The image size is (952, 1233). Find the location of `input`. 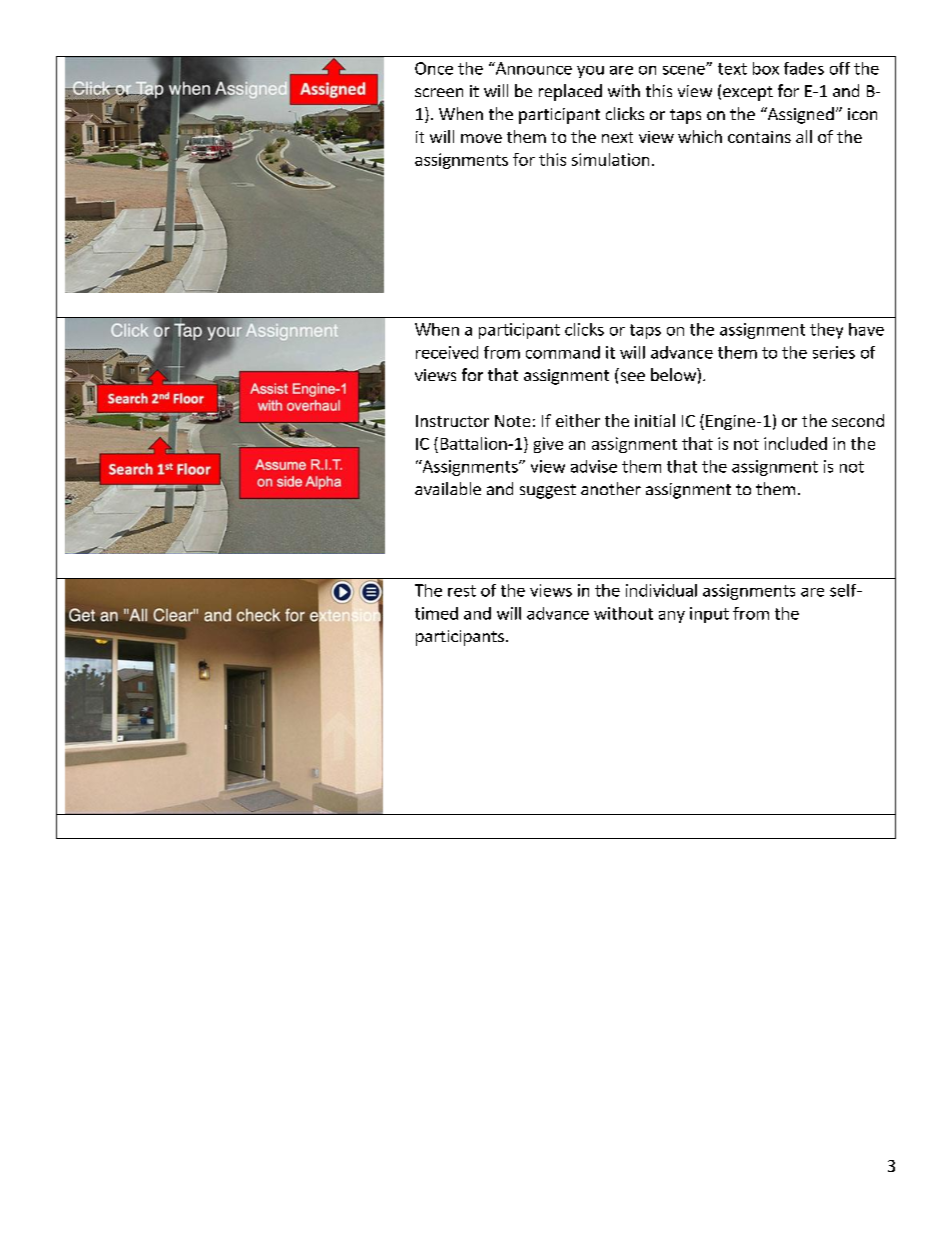

input is located at coordinates (709, 615).
